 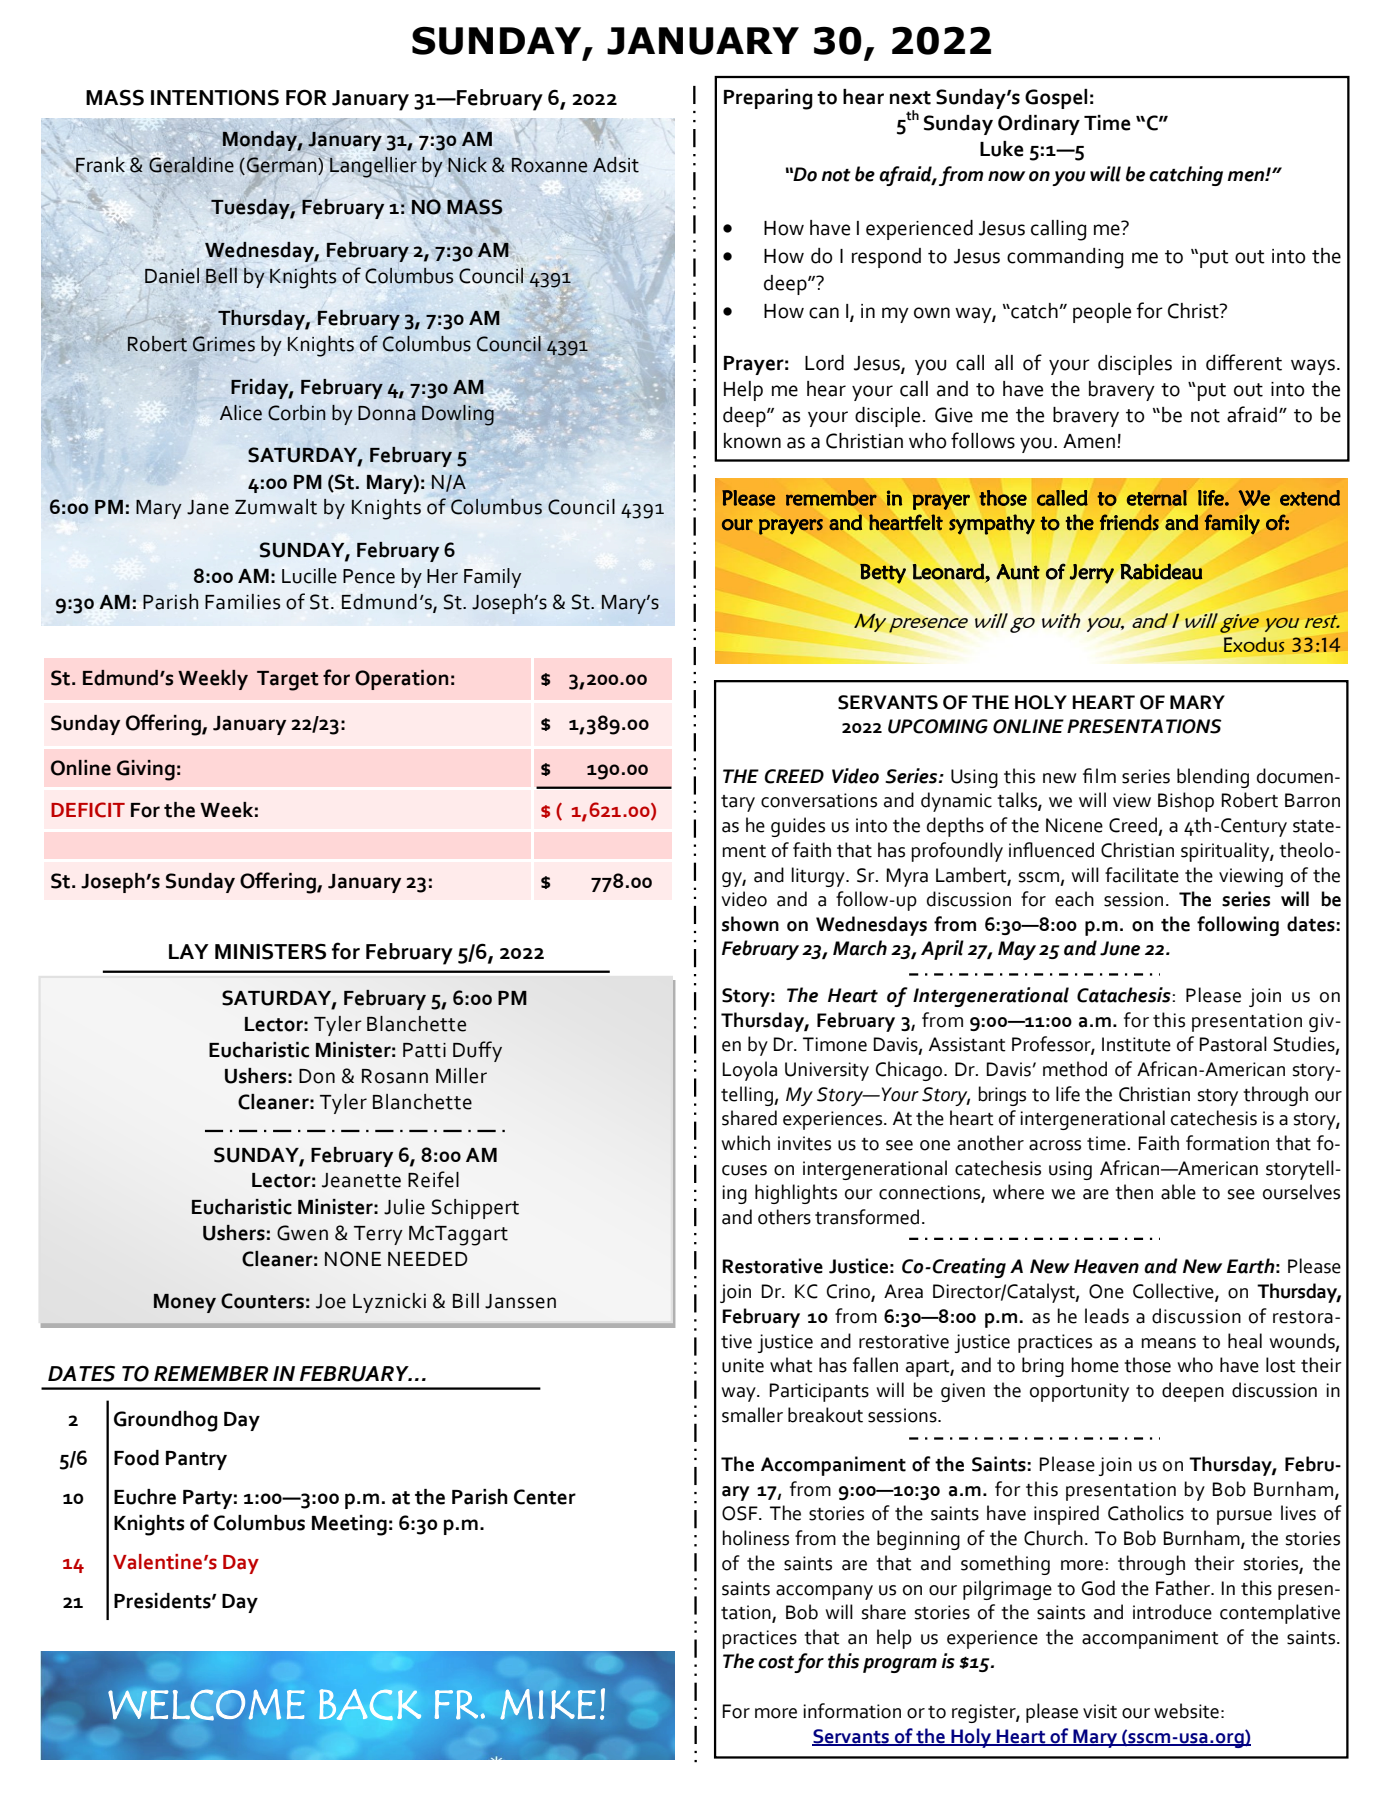 What do you see at coordinates (776, 1662) in the screenshot?
I see `cost` at bounding box center [776, 1662].
